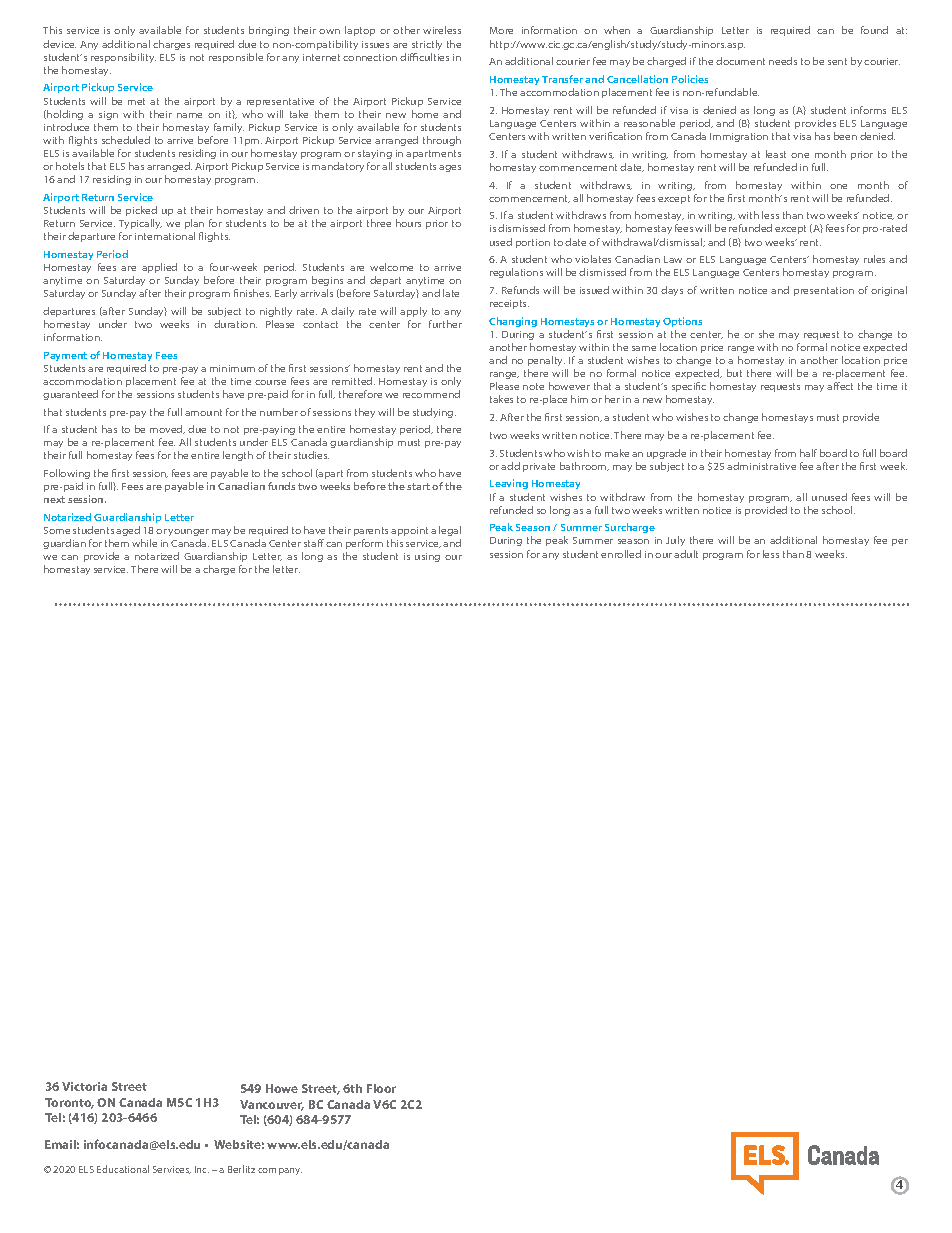  Describe the element at coordinates (621, 554) in the screenshot. I see `enrolled` at that location.
